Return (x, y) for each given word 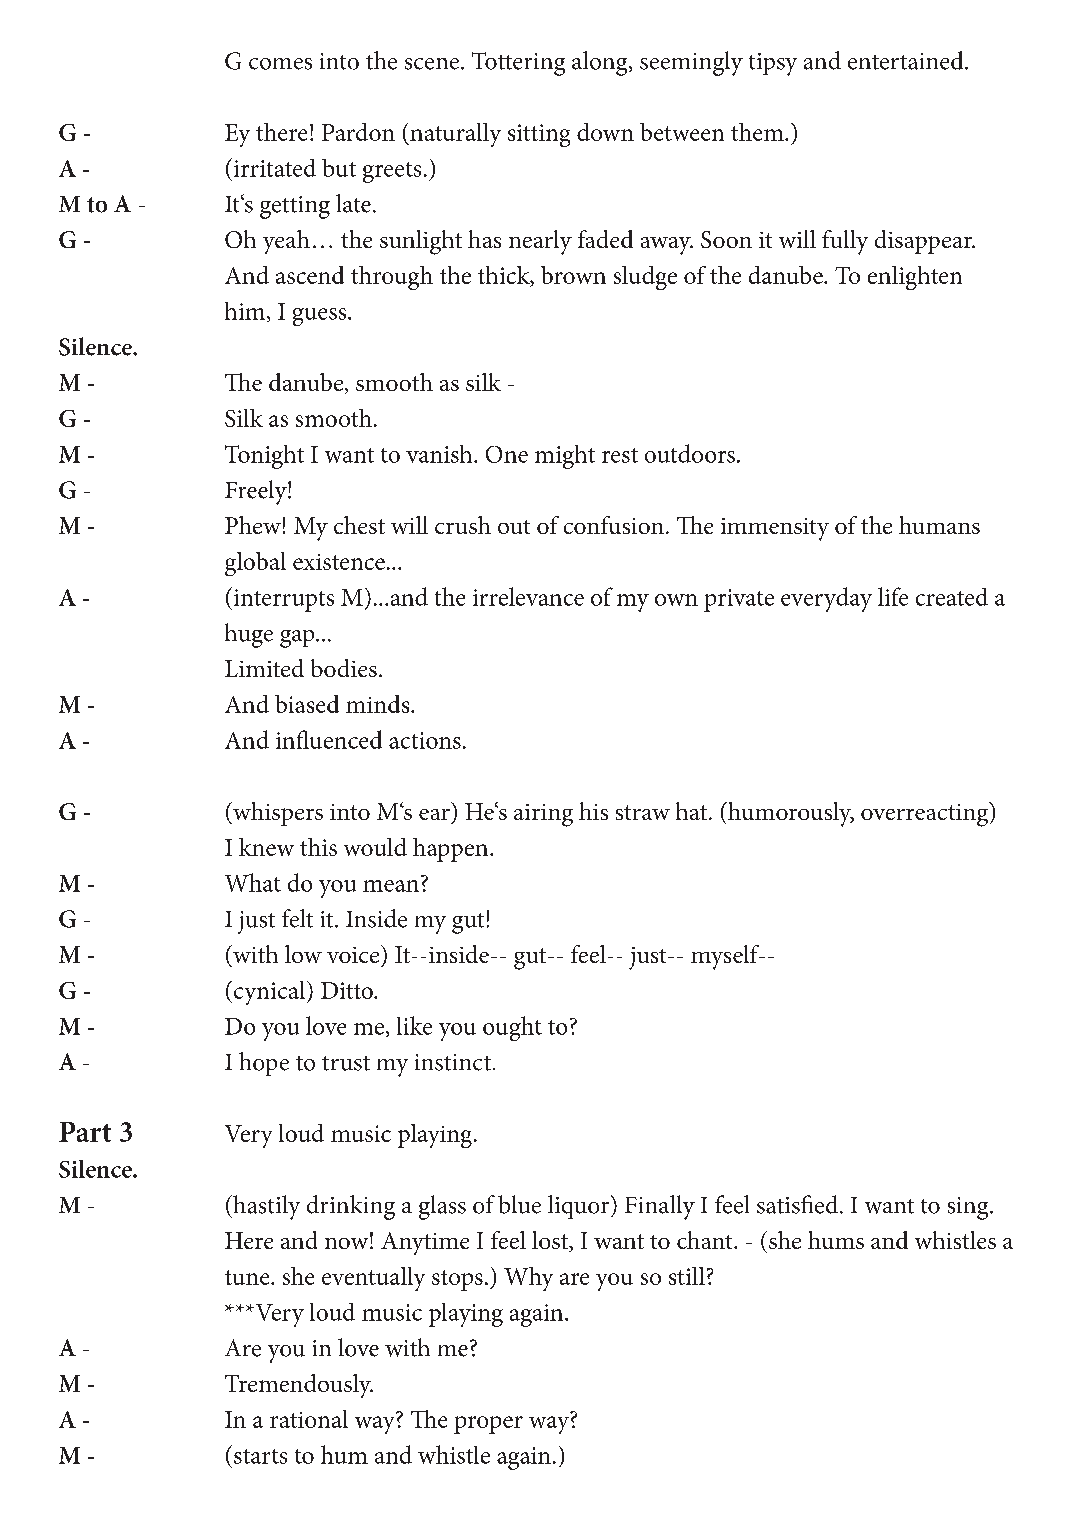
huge (249, 635)
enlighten (915, 278)
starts (260, 1456)
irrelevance (528, 596)
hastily (265, 1207)
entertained (907, 60)
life (893, 596)
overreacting (926, 814)
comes (280, 64)
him (246, 312)
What (253, 882)
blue (519, 1204)
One (507, 454)
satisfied (799, 1204)
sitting (539, 135)
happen (452, 850)
